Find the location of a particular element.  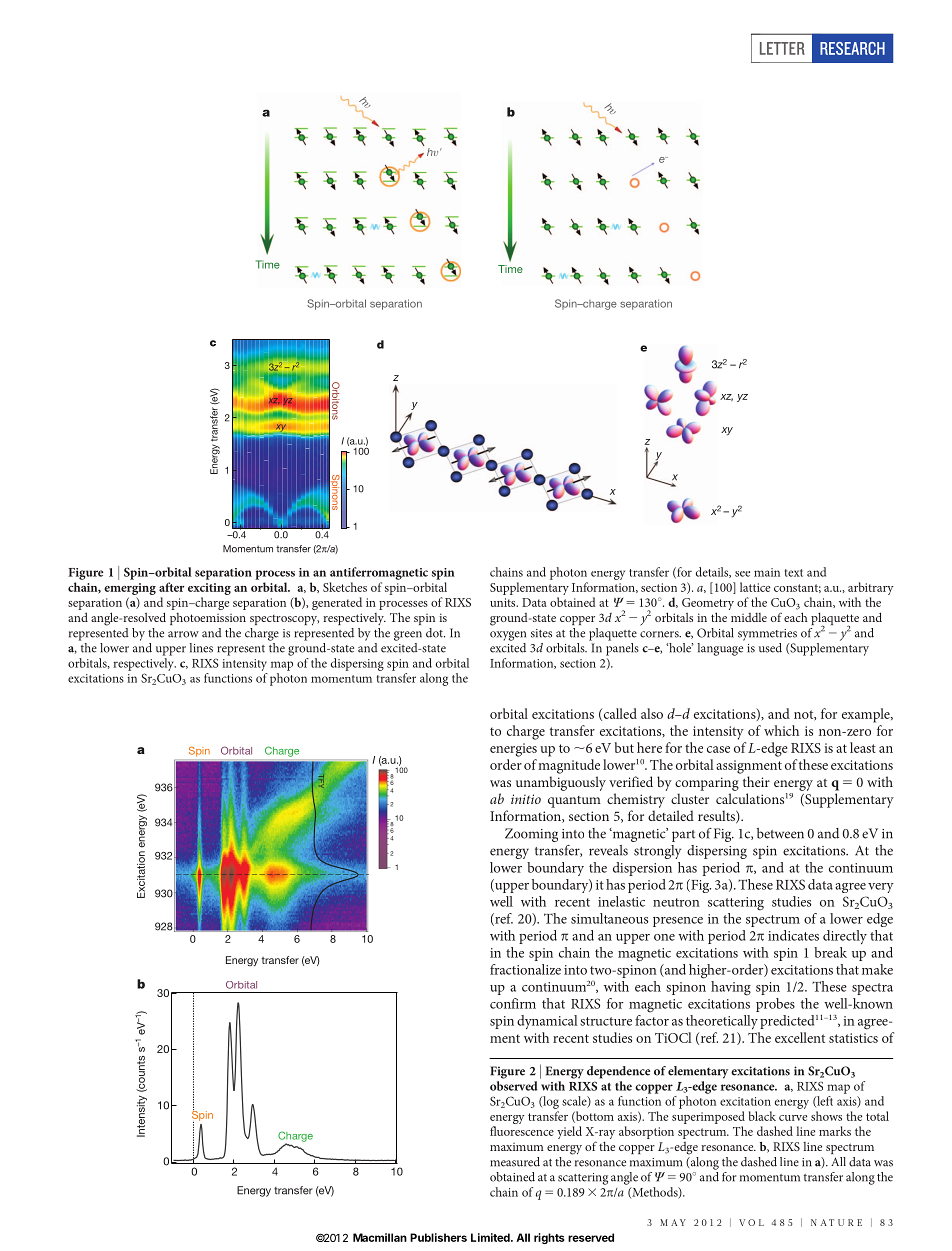

measured is located at coordinates (515, 1162).
